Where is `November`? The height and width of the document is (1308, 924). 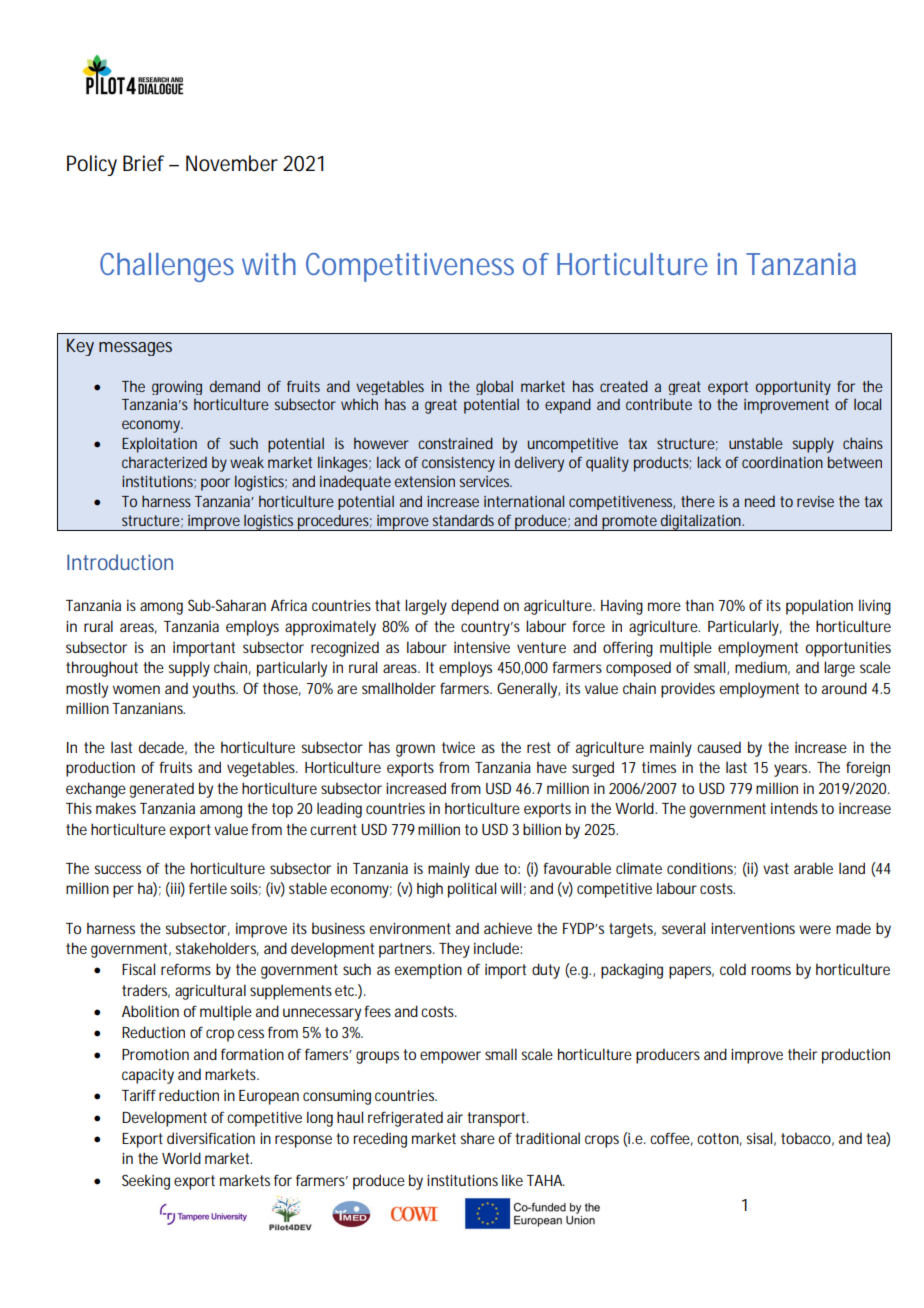 November is located at coordinates (232, 163).
